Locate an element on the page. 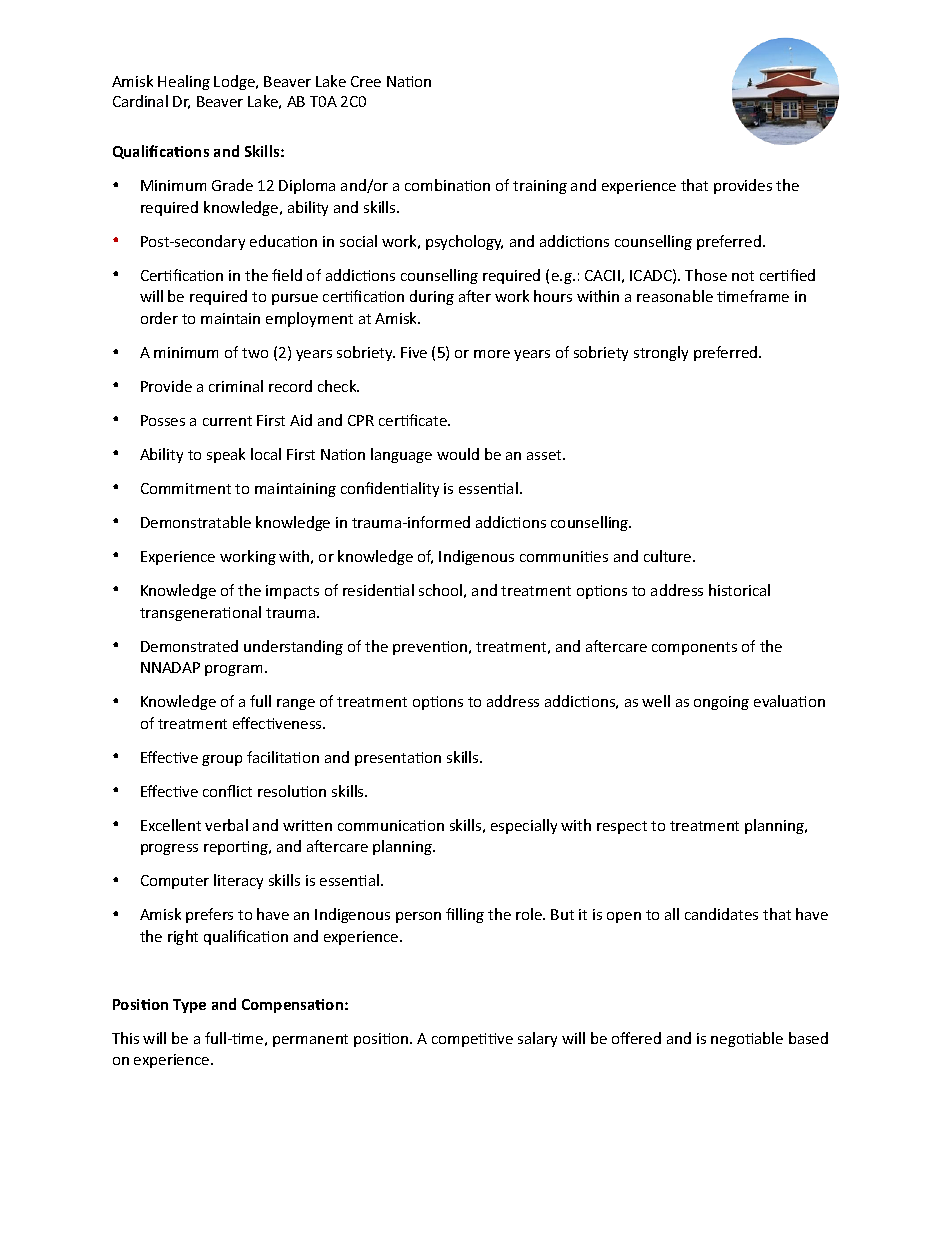 The height and width of the document is (1233, 952). salary is located at coordinates (537, 1039).
